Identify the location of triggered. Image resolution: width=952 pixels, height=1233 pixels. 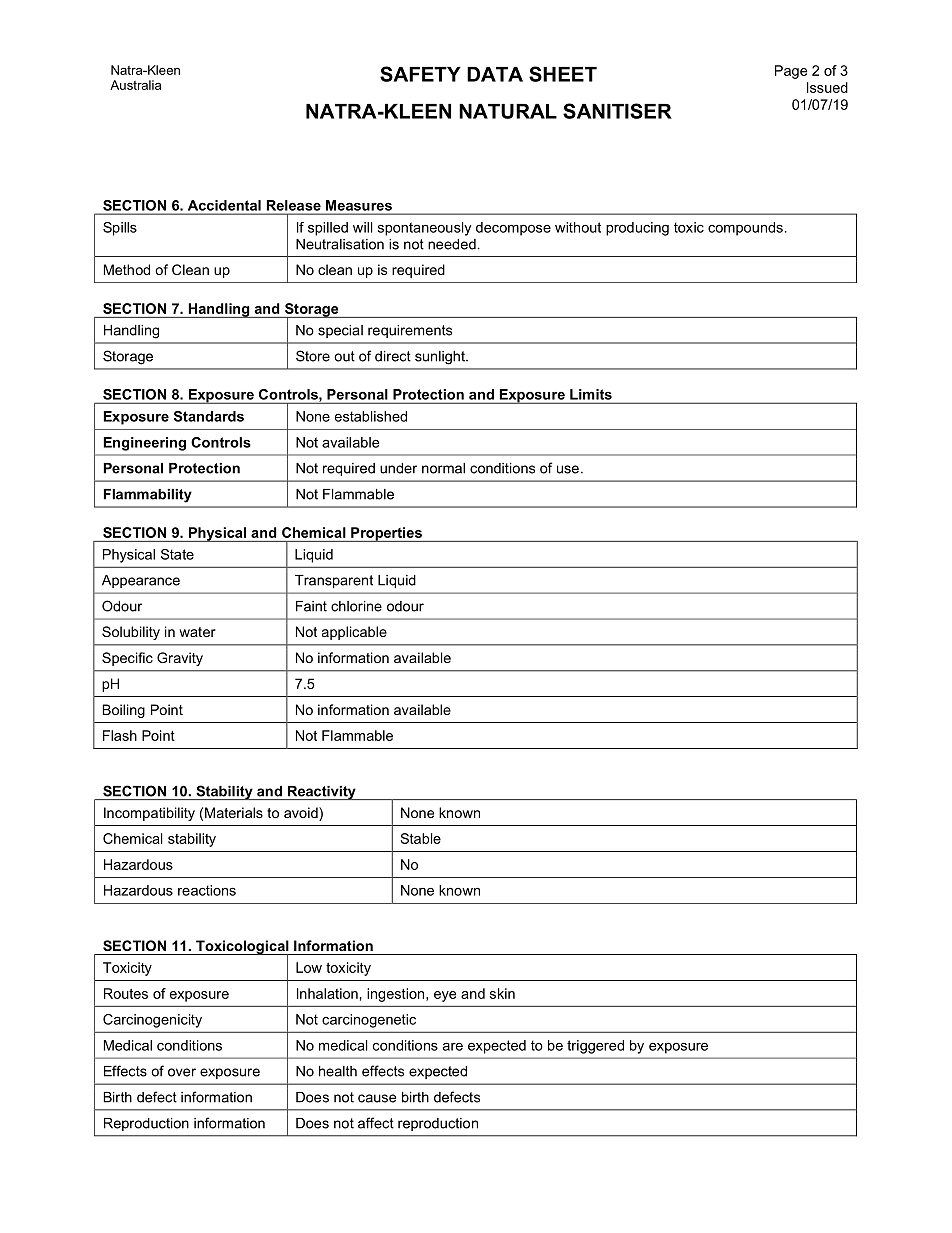
(595, 1047).
